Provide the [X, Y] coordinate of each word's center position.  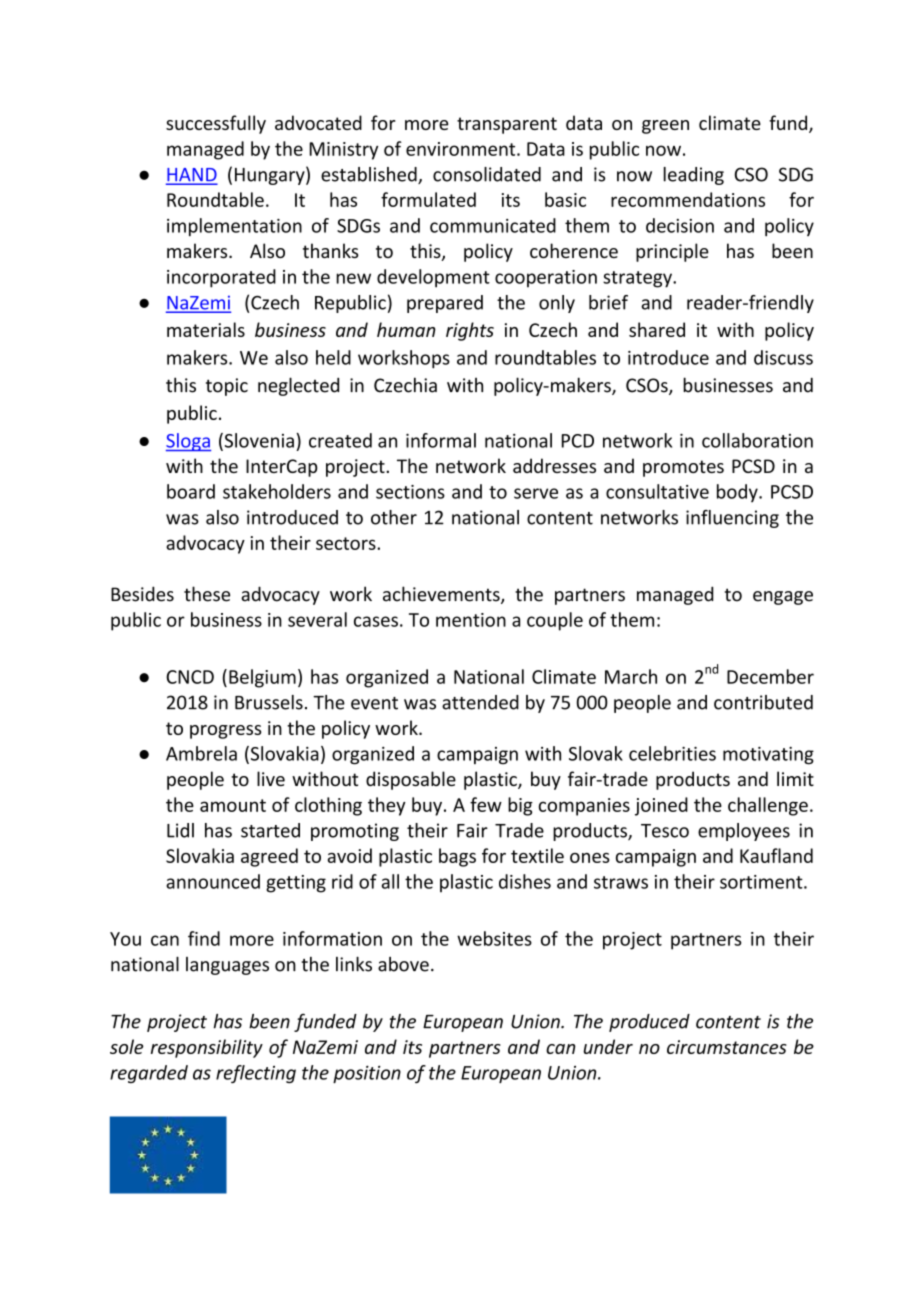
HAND [191, 176]
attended [480, 702]
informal [441, 440]
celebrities [672, 753]
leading [694, 176]
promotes [683, 468]
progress [225, 732]
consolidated [487, 174]
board [191, 491]
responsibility [207, 1048]
